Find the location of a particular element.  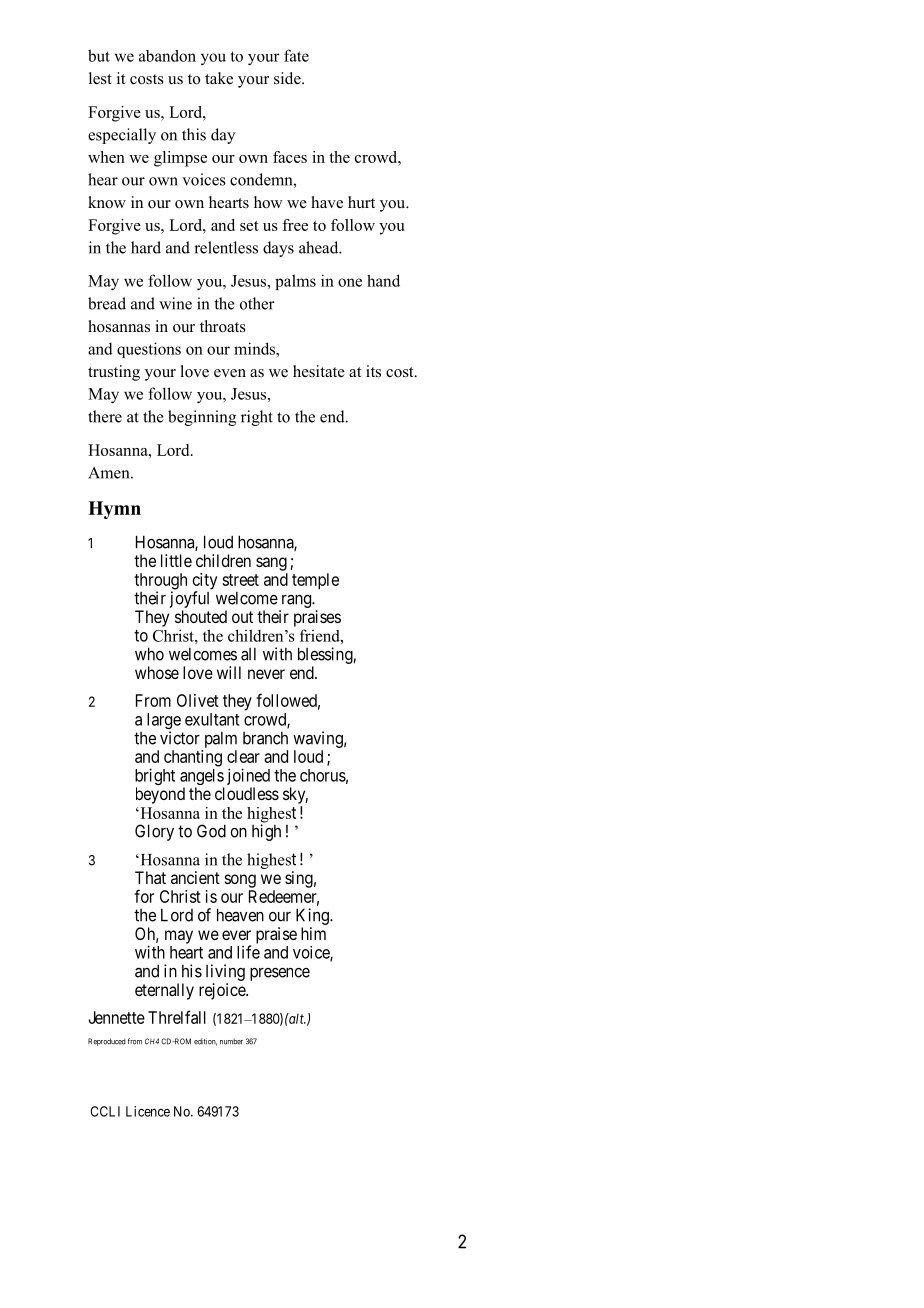

sky is located at coordinates (295, 795).
